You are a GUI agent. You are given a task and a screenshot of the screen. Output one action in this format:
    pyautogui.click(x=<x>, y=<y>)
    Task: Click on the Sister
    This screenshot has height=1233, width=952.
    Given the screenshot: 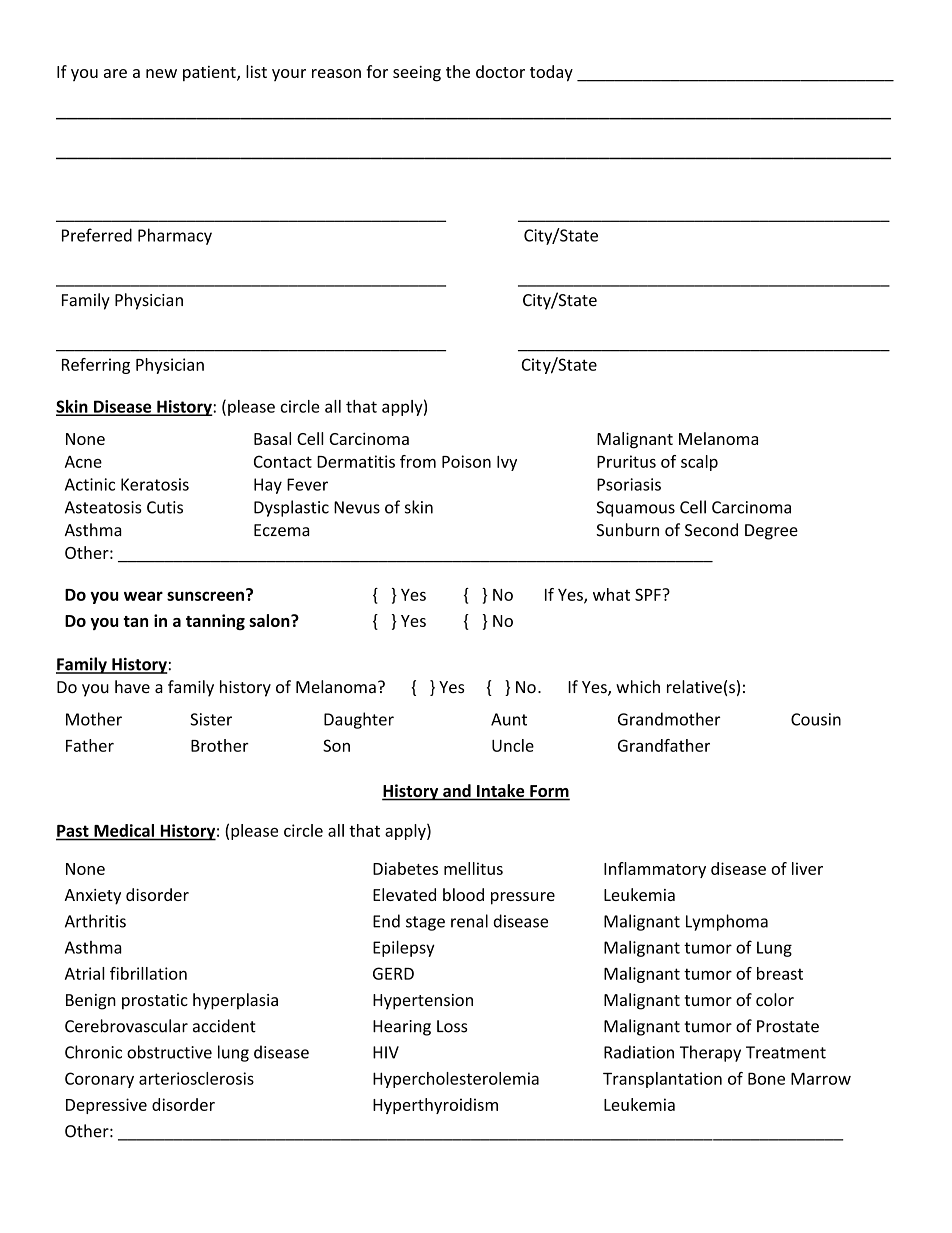 What is the action you would take?
    pyautogui.click(x=211, y=719)
